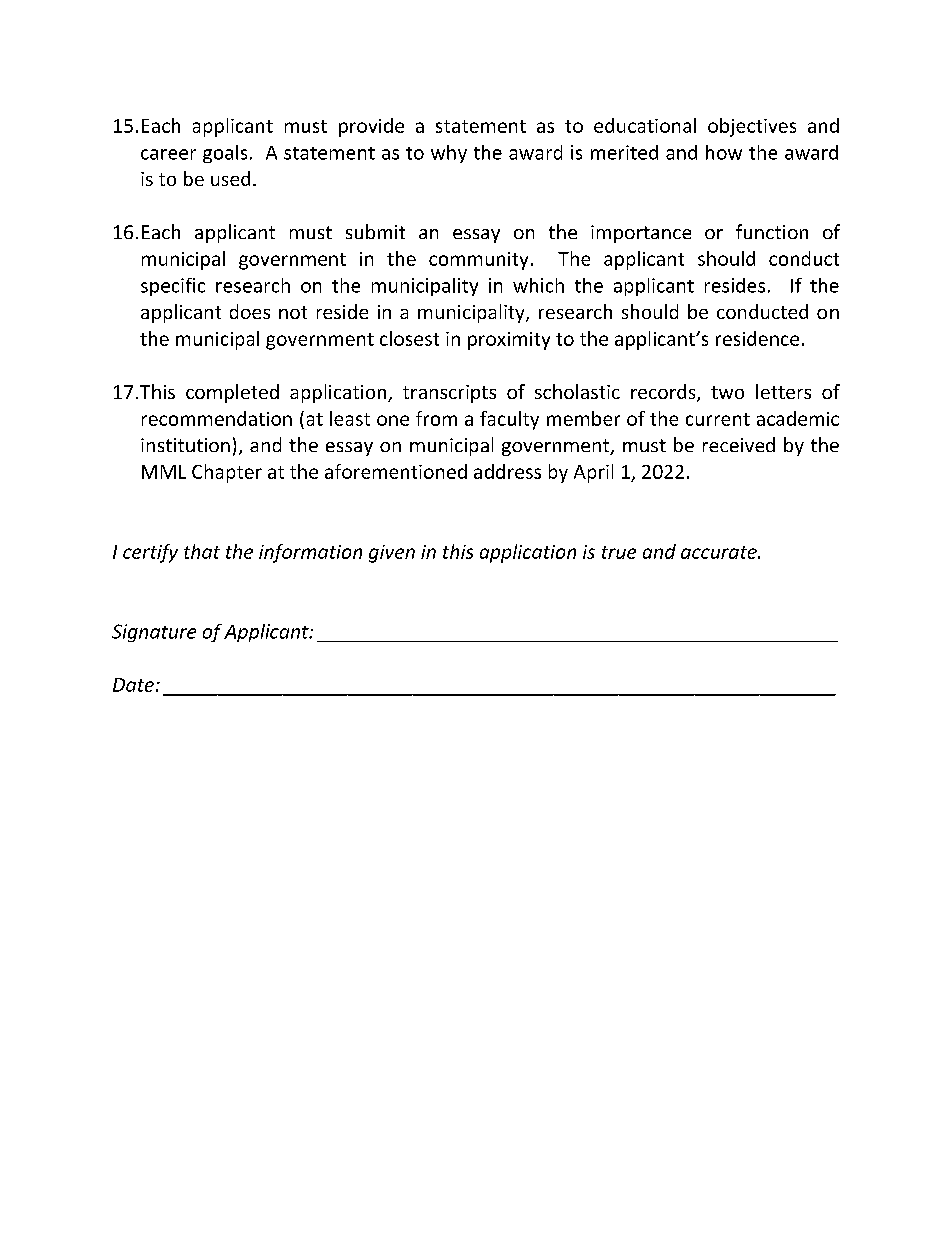  Describe the element at coordinates (392, 554) in the page. I see `given` at that location.
